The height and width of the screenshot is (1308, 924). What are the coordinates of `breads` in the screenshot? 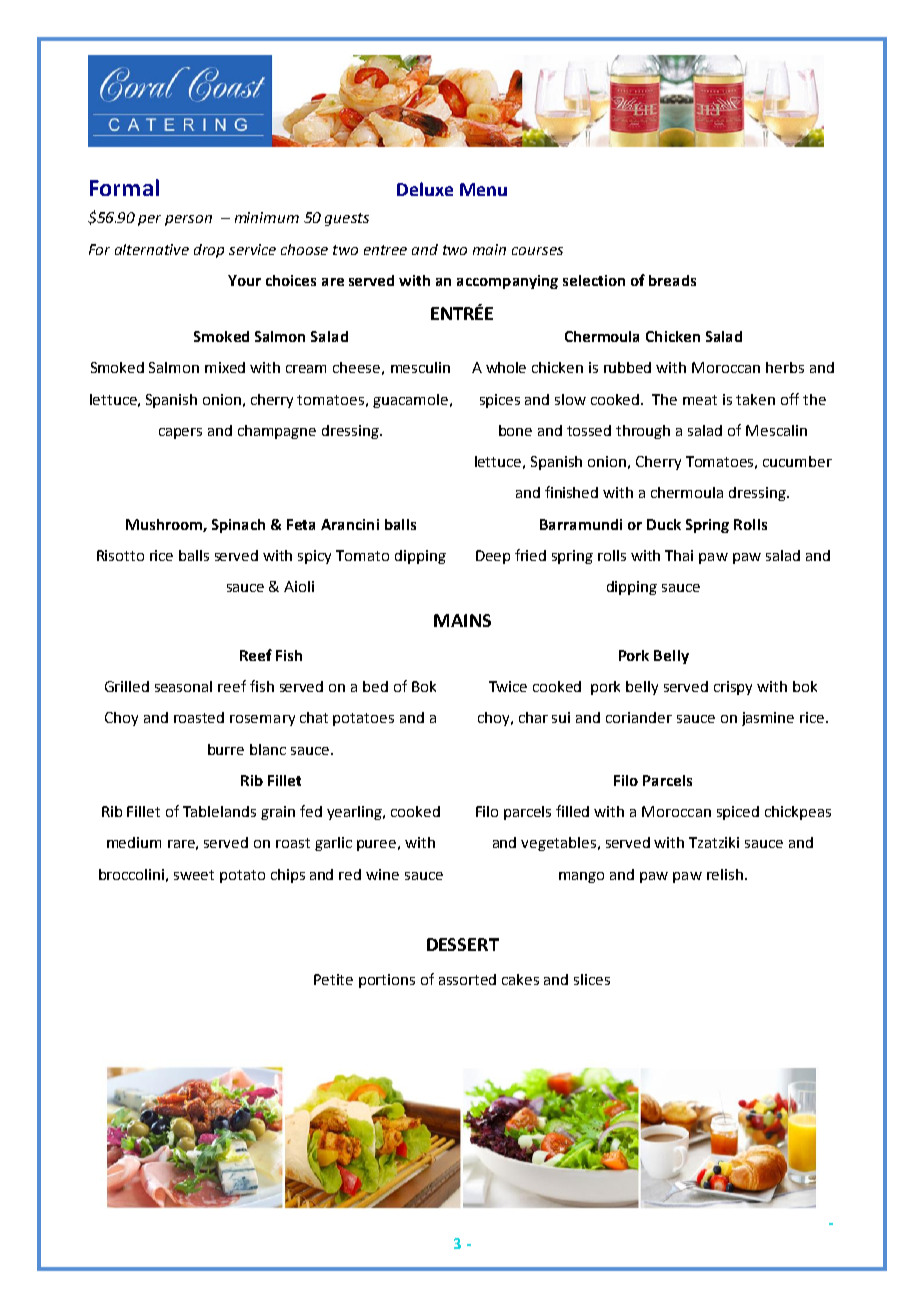 It's located at (672, 280).
